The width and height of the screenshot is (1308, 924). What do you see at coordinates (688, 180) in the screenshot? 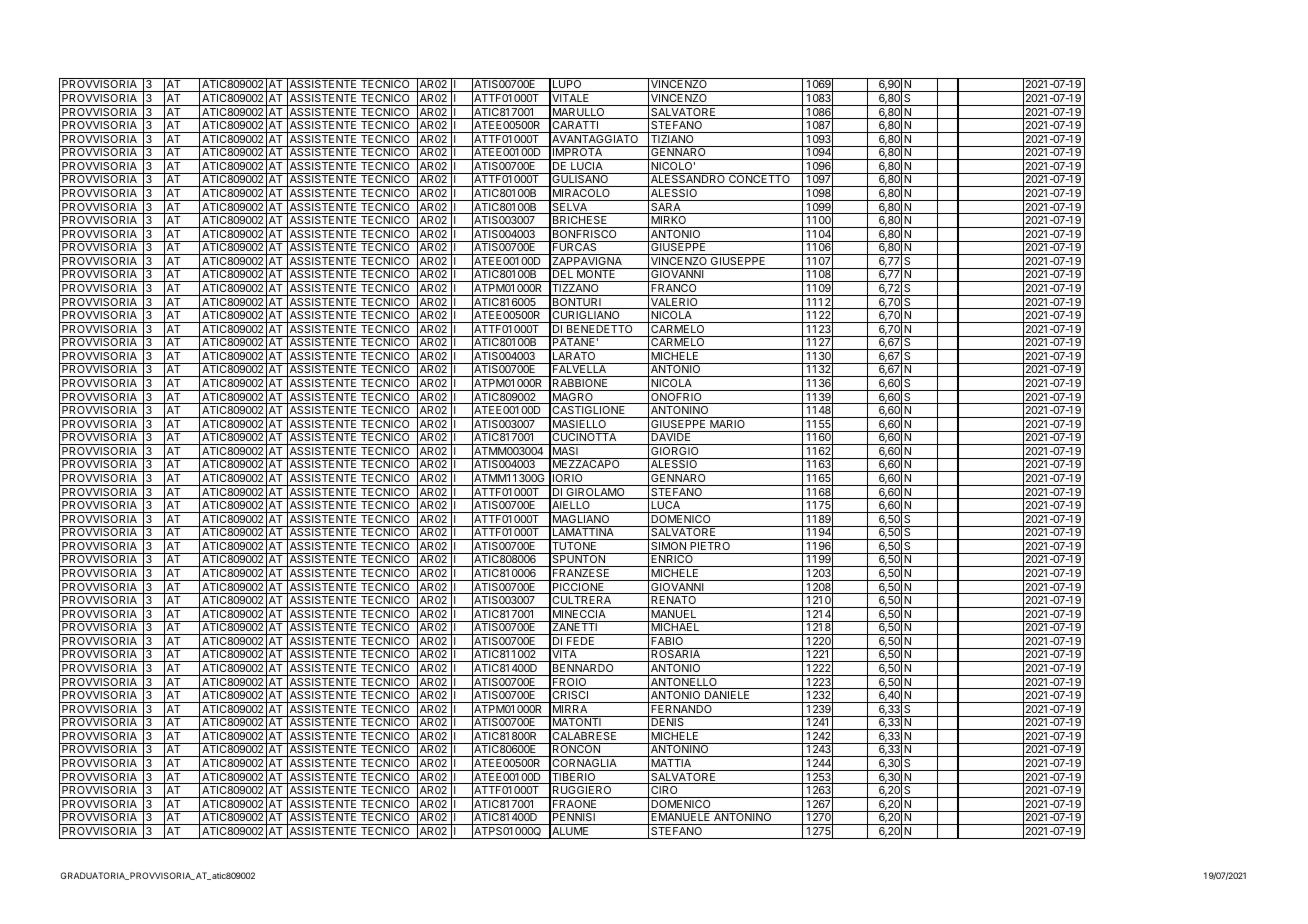
I see `ALESSANDRO` at bounding box center [688, 180].
